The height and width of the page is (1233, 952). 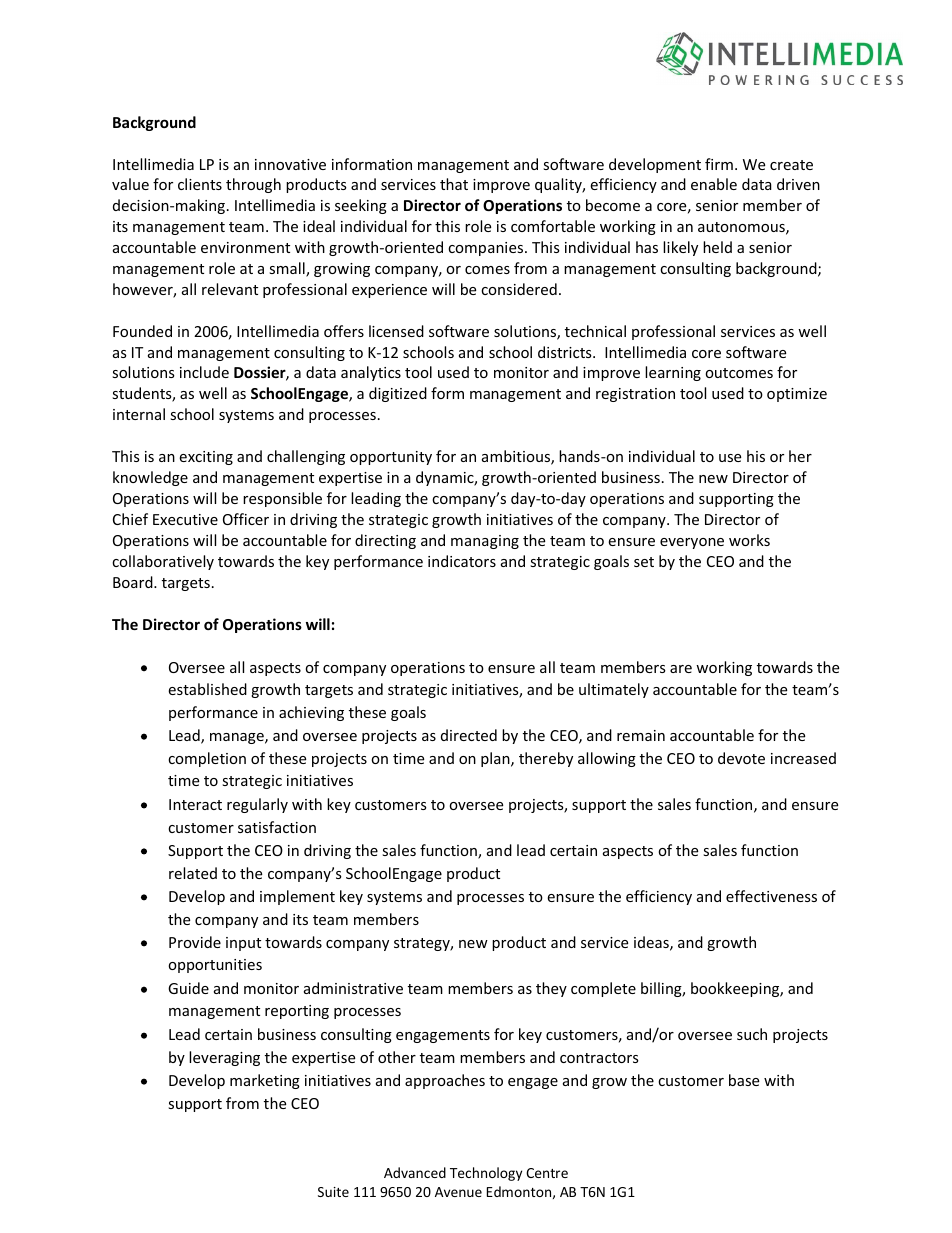 I want to click on marketing, so click(x=265, y=1081).
